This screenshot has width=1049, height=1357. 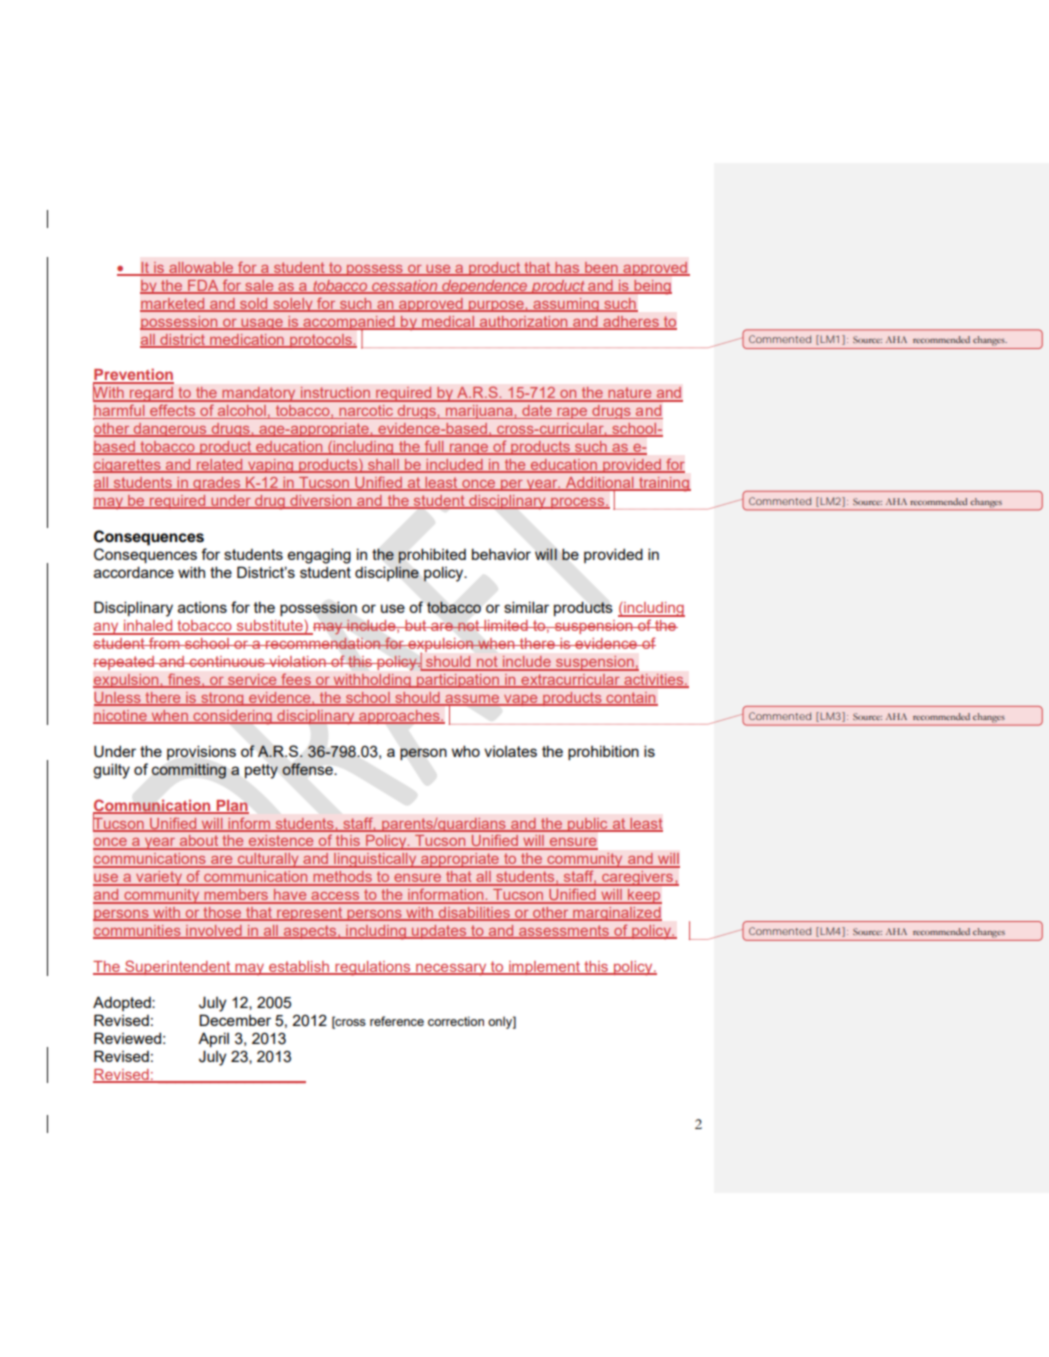 I want to click on but, so click(x=416, y=625).
